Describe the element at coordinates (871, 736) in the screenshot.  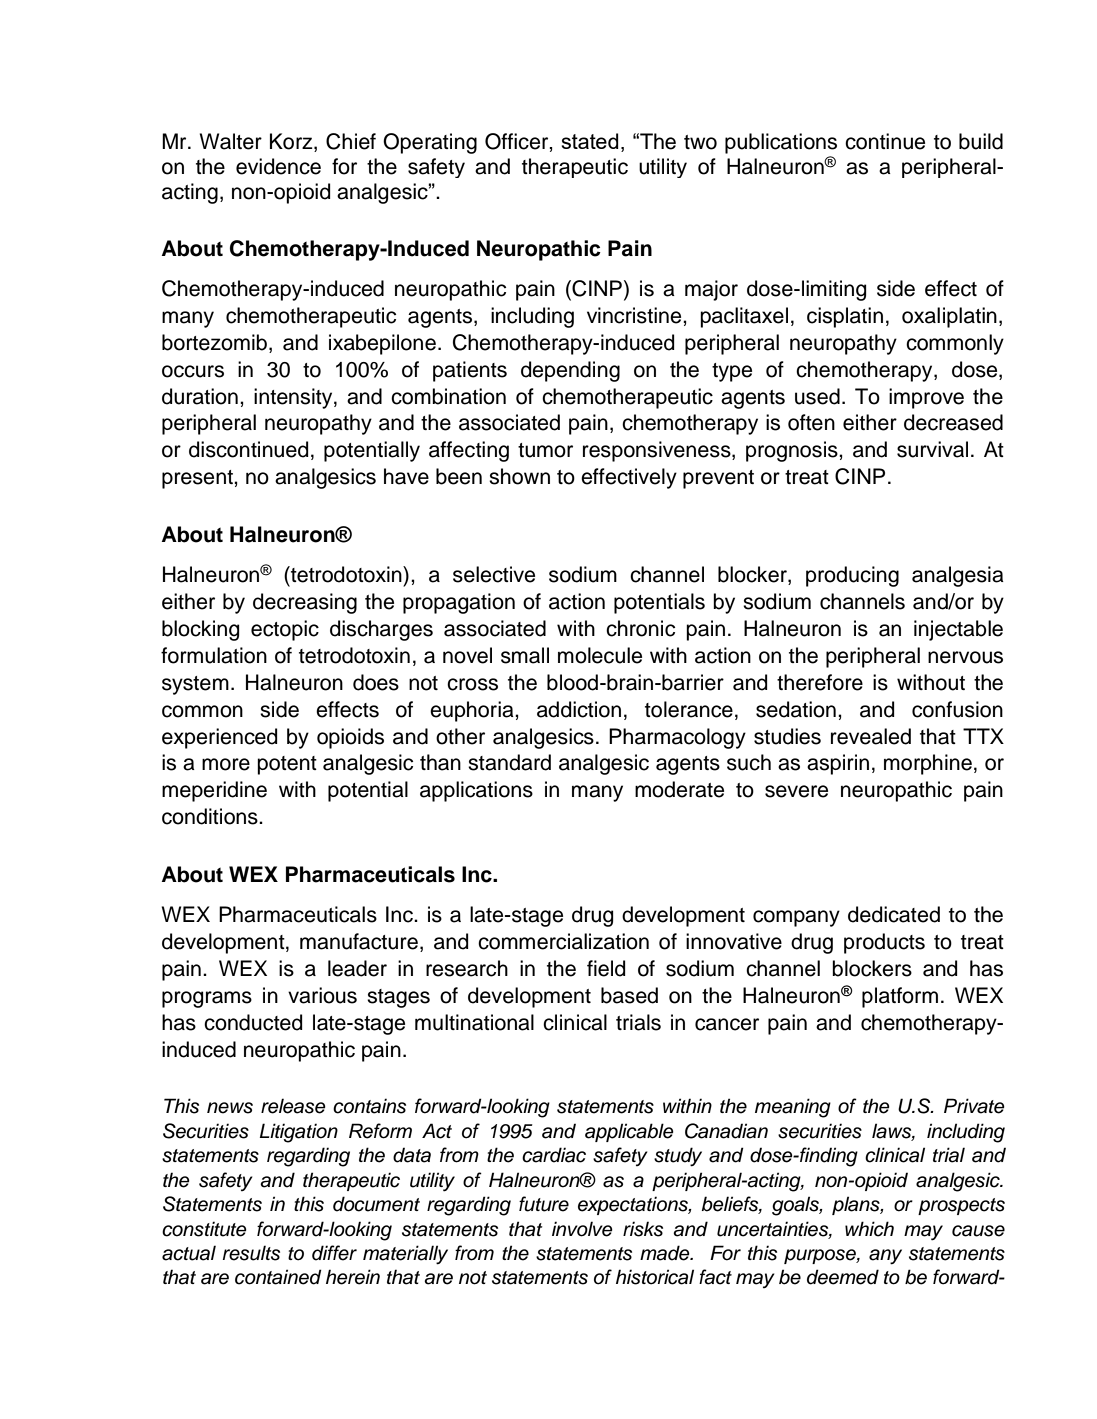
I see `revealed` at that location.
